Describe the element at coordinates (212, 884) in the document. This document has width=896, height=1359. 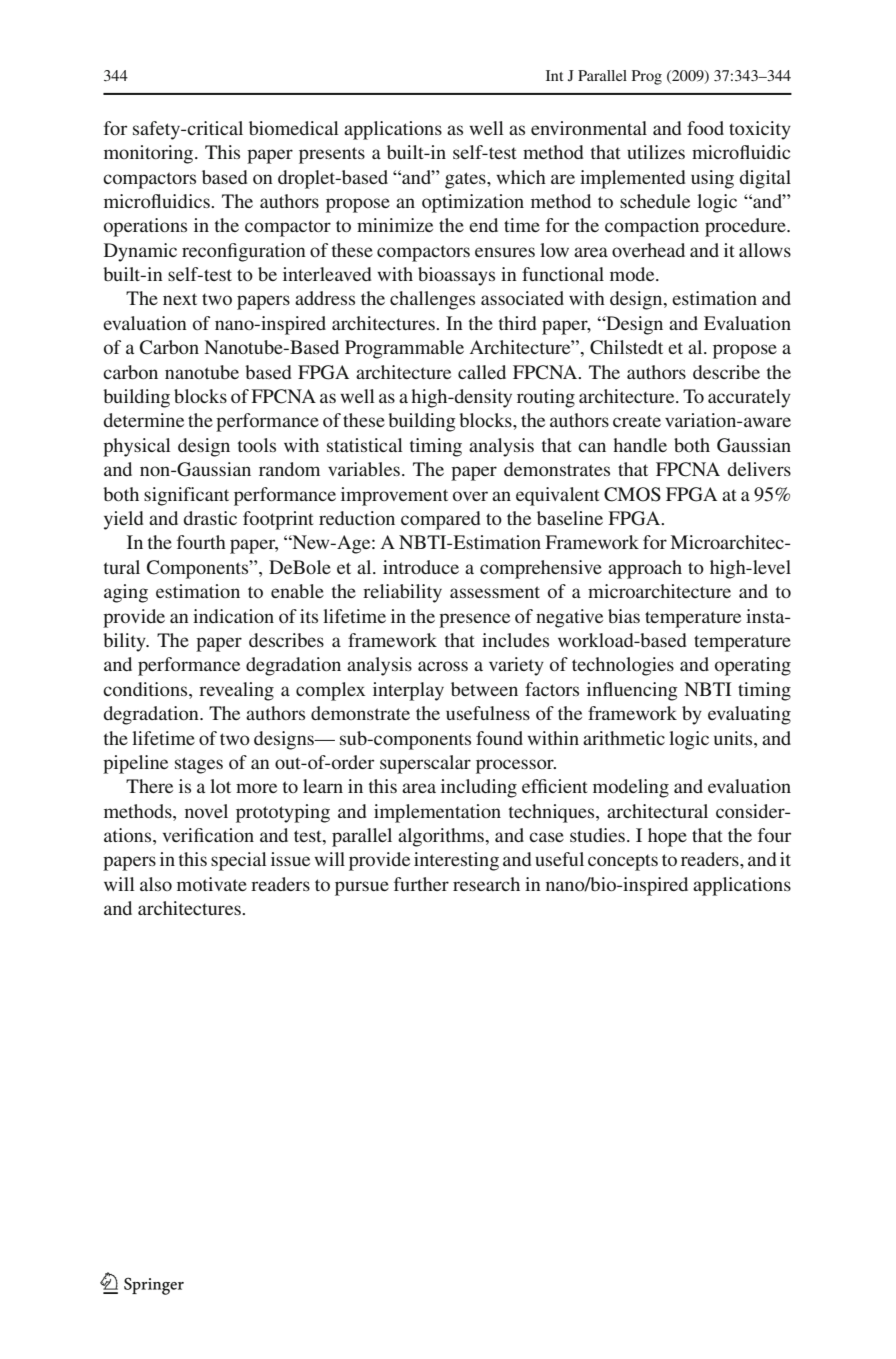
I see `motivate` at that location.
